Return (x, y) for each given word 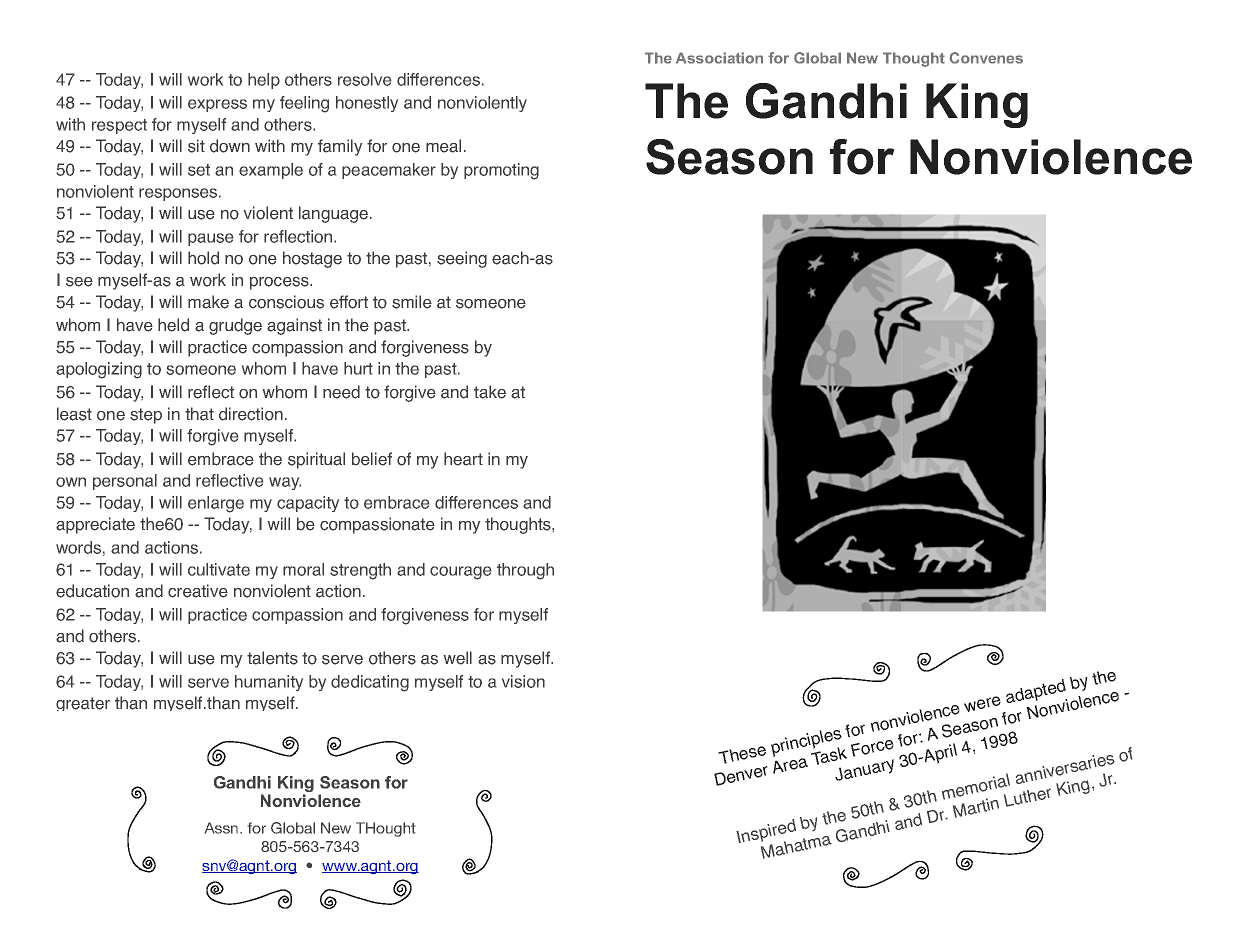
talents (272, 658)
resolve (364, 79)
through (525, 571)
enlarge (216, 504)
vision (523, 681)
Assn (223, 828)
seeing (462, 259)
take (490, 392)
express (217, 105)
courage (460, 573)
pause (210, 239)
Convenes (986, 58)
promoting (501, 171)
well (458, 658)
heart (463, 459)
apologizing (99, 370)
